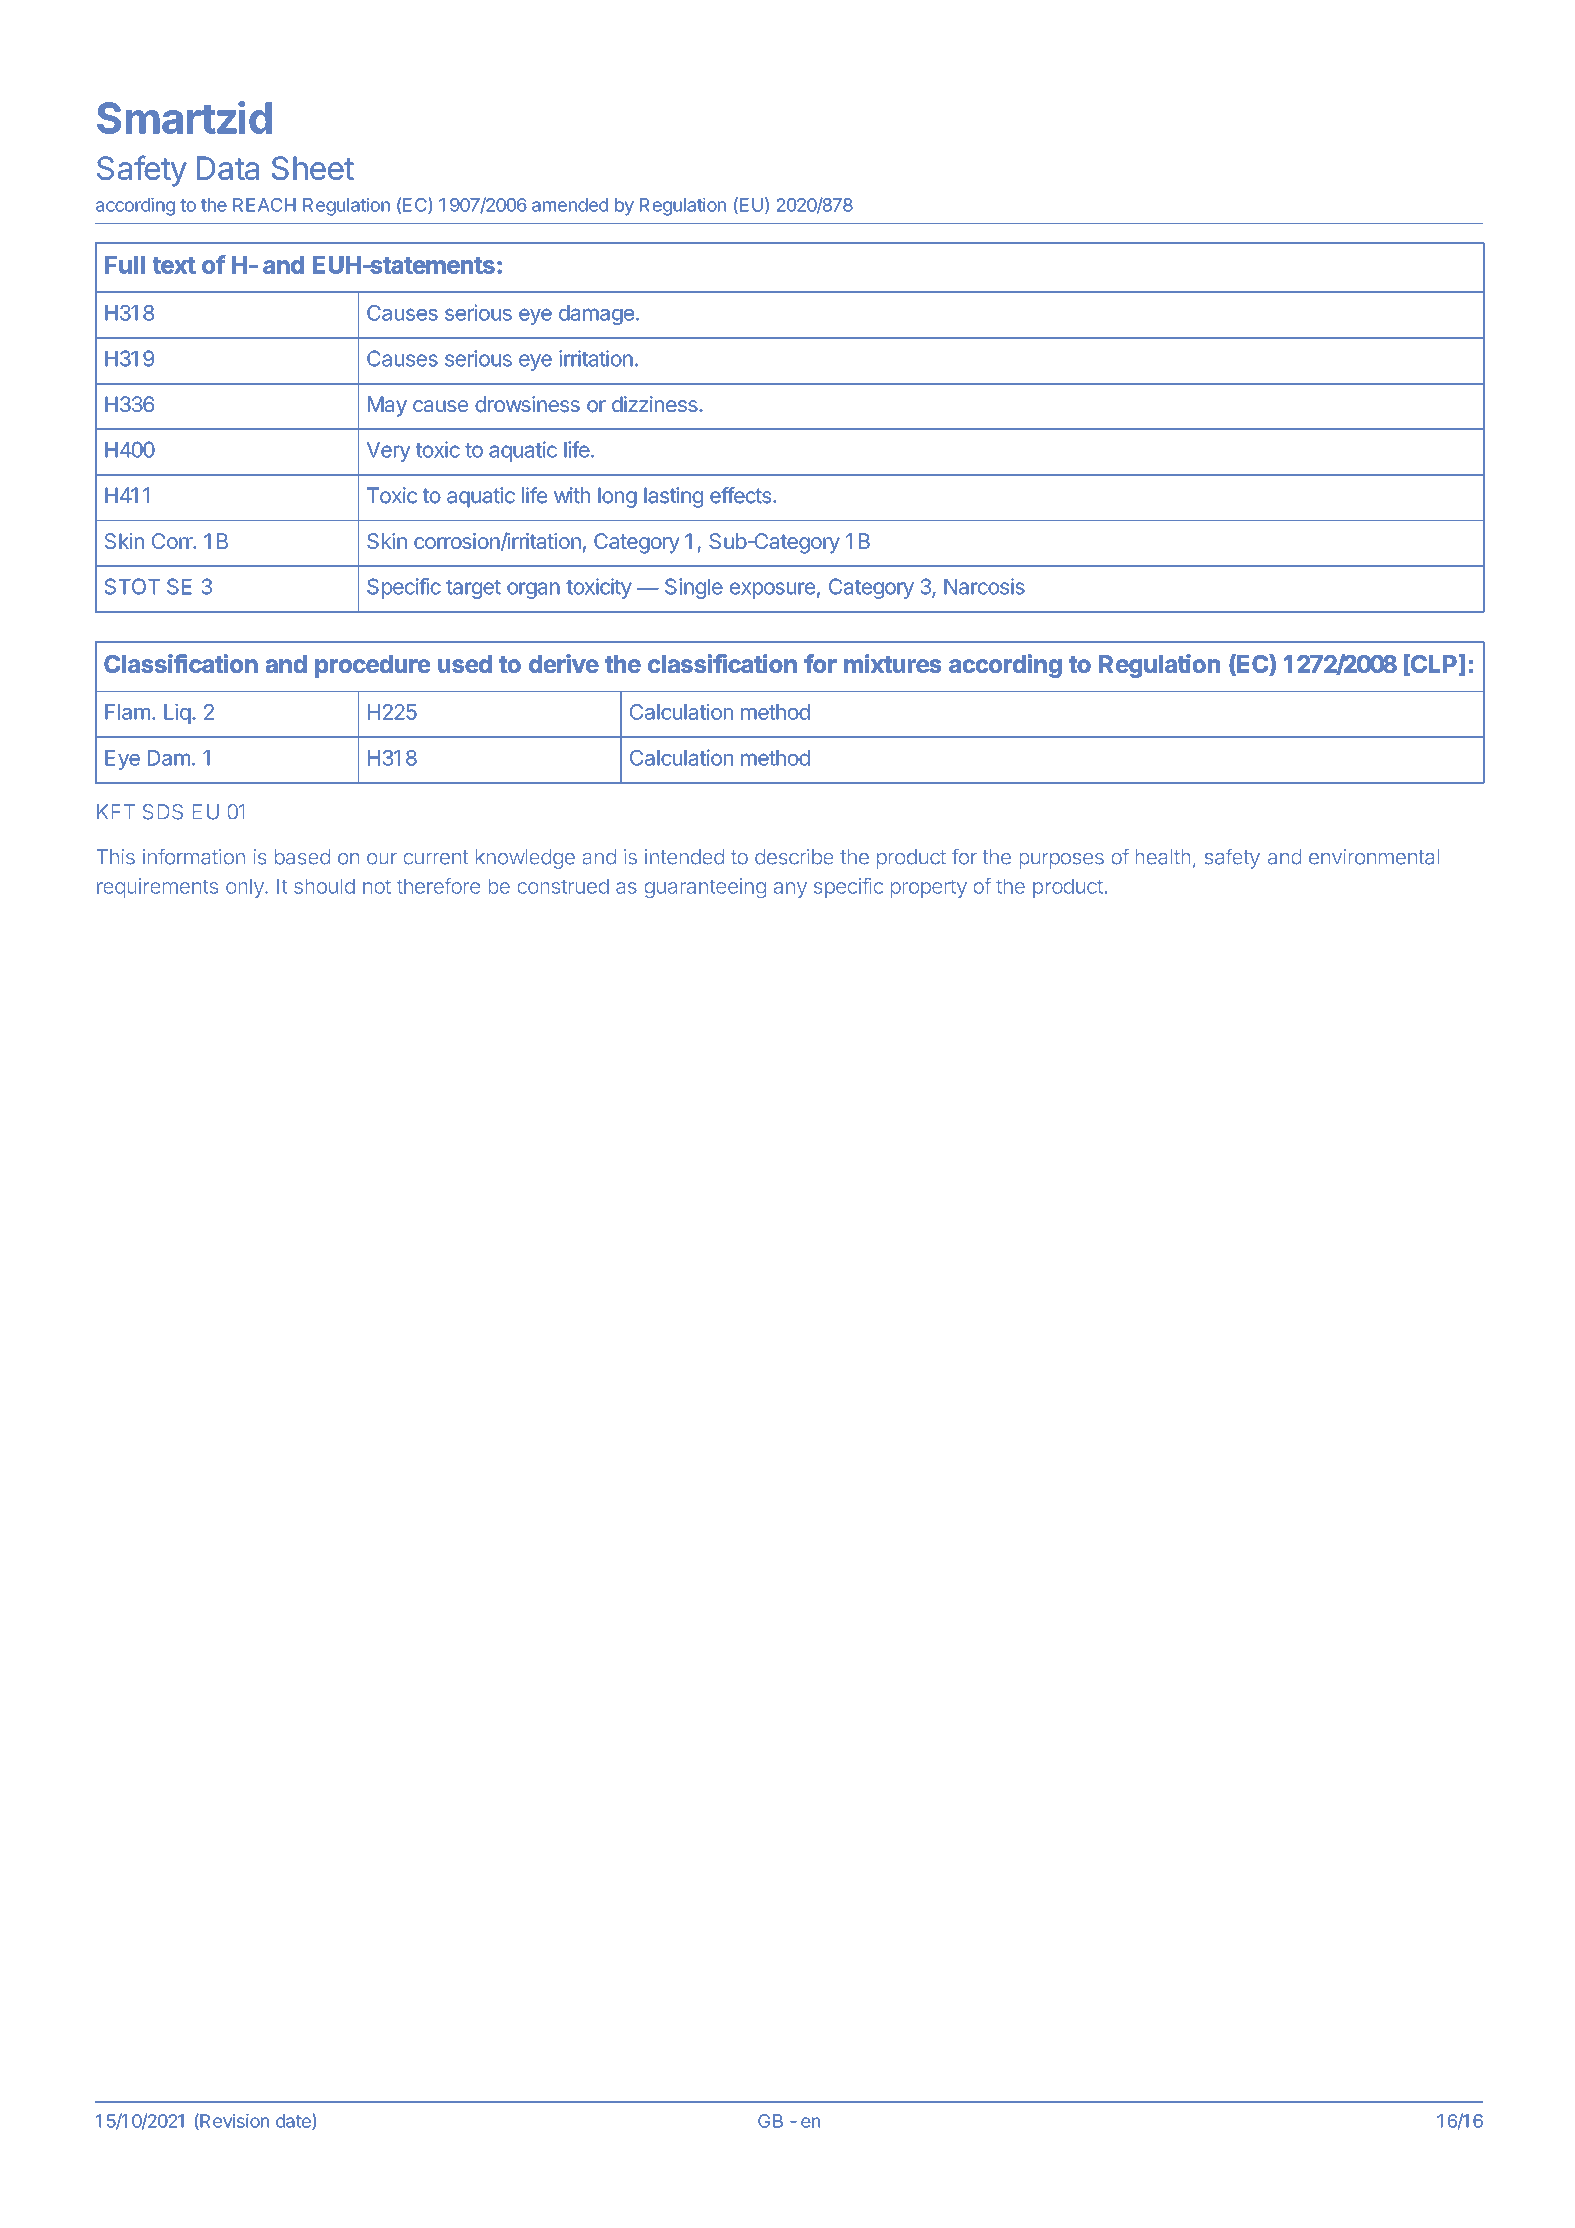  What do you see at coordinates (794, 856) in the image?
I see `describe` at bounding box center [794, 856].
